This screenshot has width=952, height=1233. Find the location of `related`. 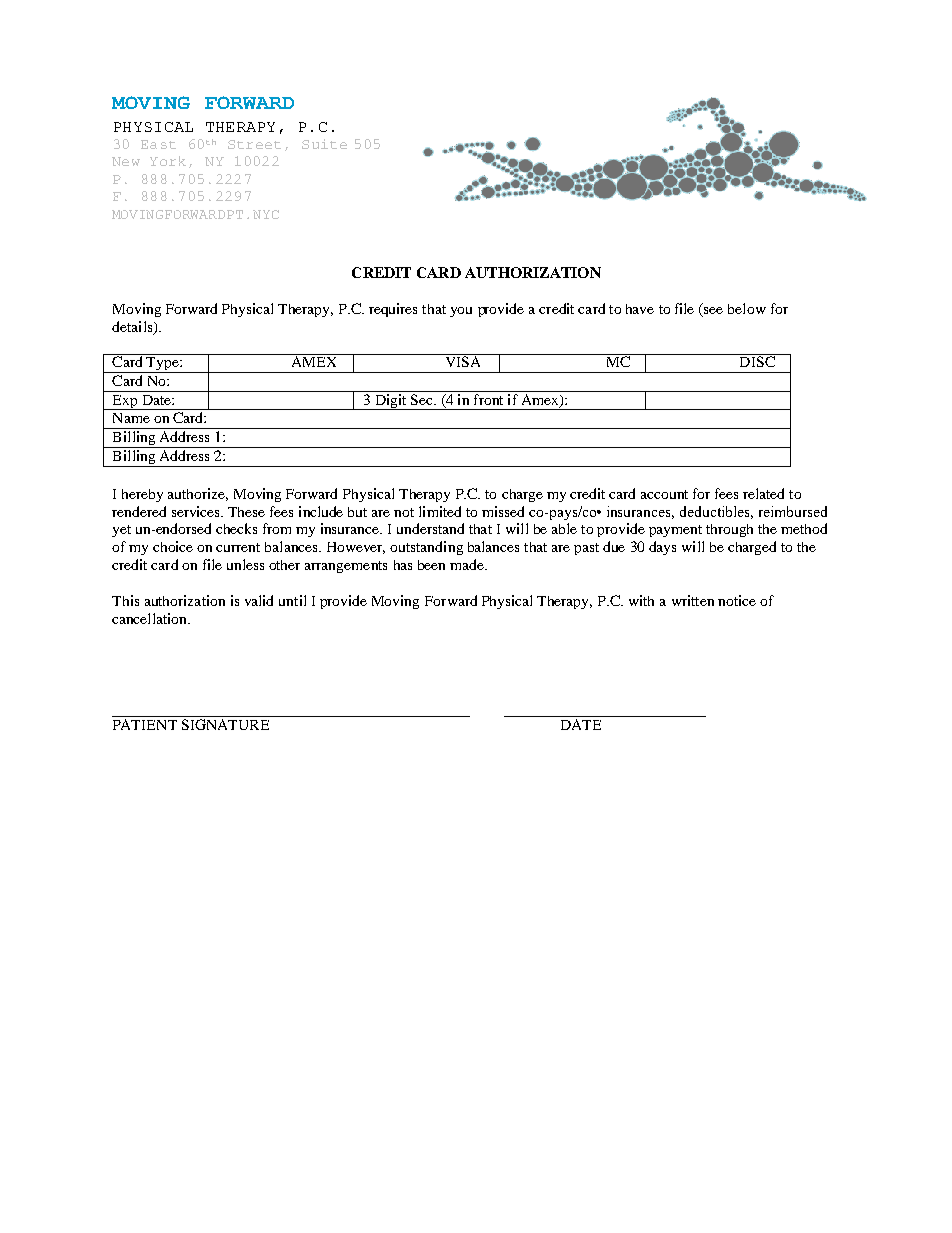

related is located at coordinates (763, 493).
